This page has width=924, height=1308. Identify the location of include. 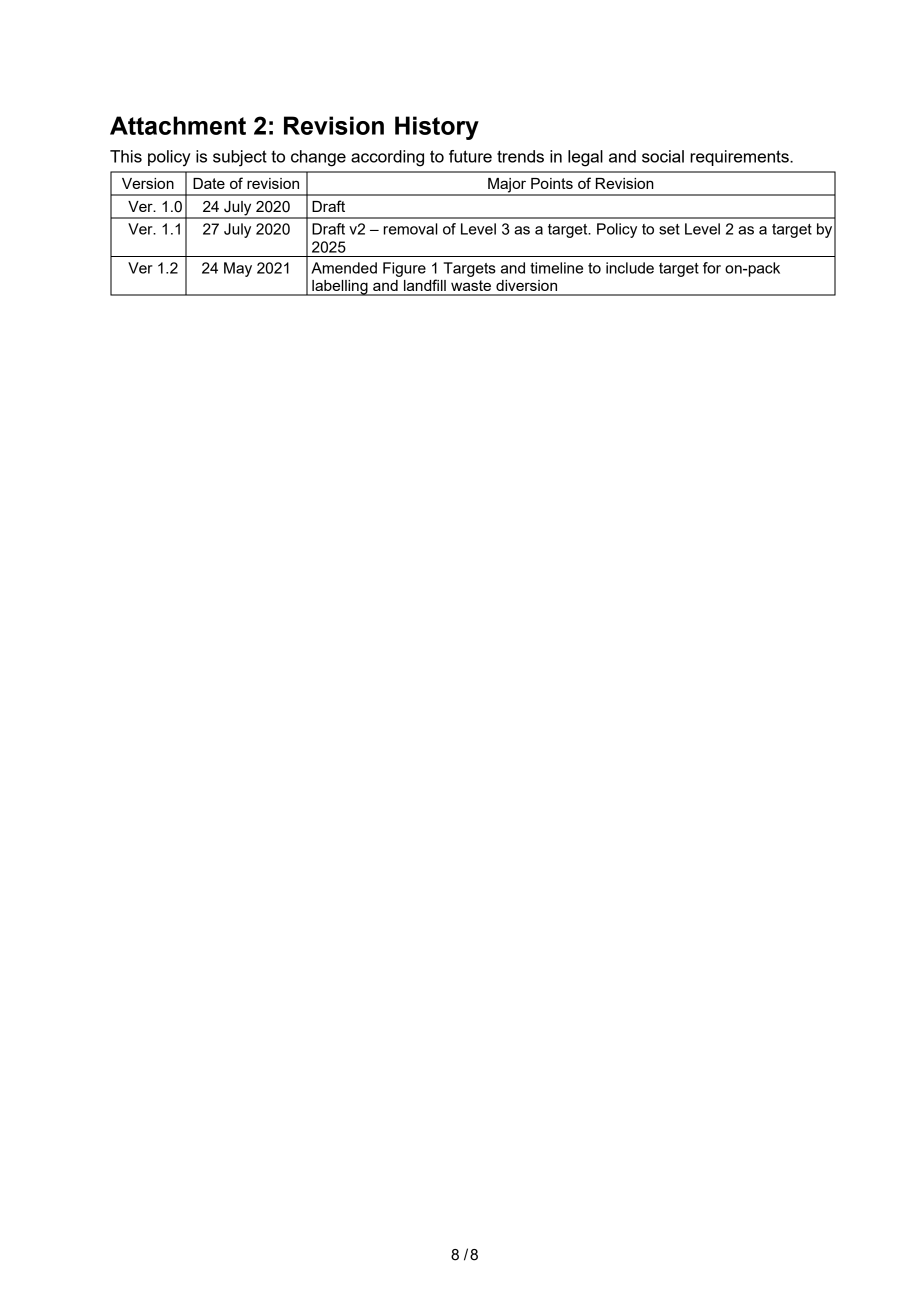
(630, 268).
